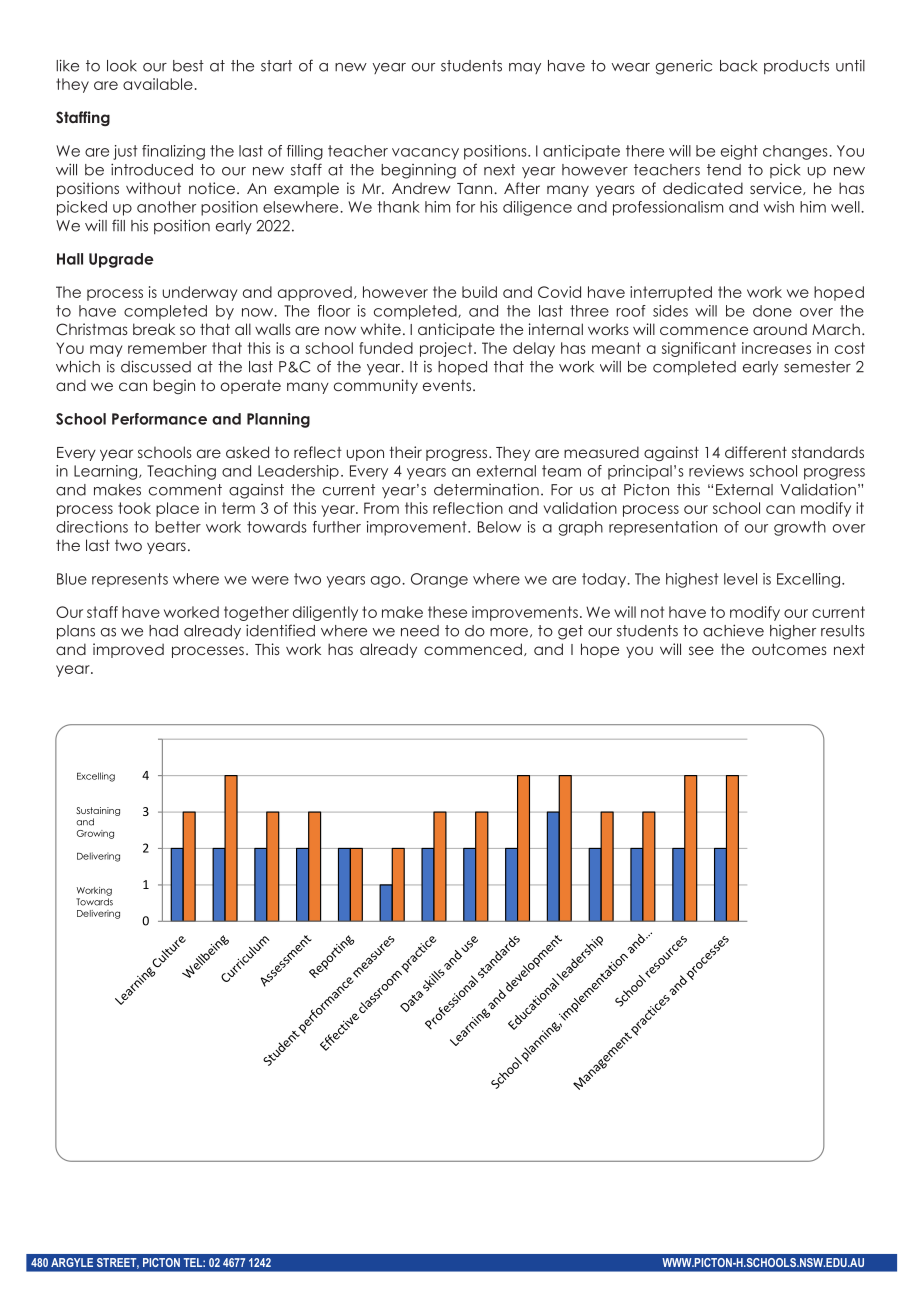 The height and width of the screenshot is (1307, 924). What do you see at coordinates (756, 452) in the screenshot?
I see `different` at bounding box center [756, 452].
